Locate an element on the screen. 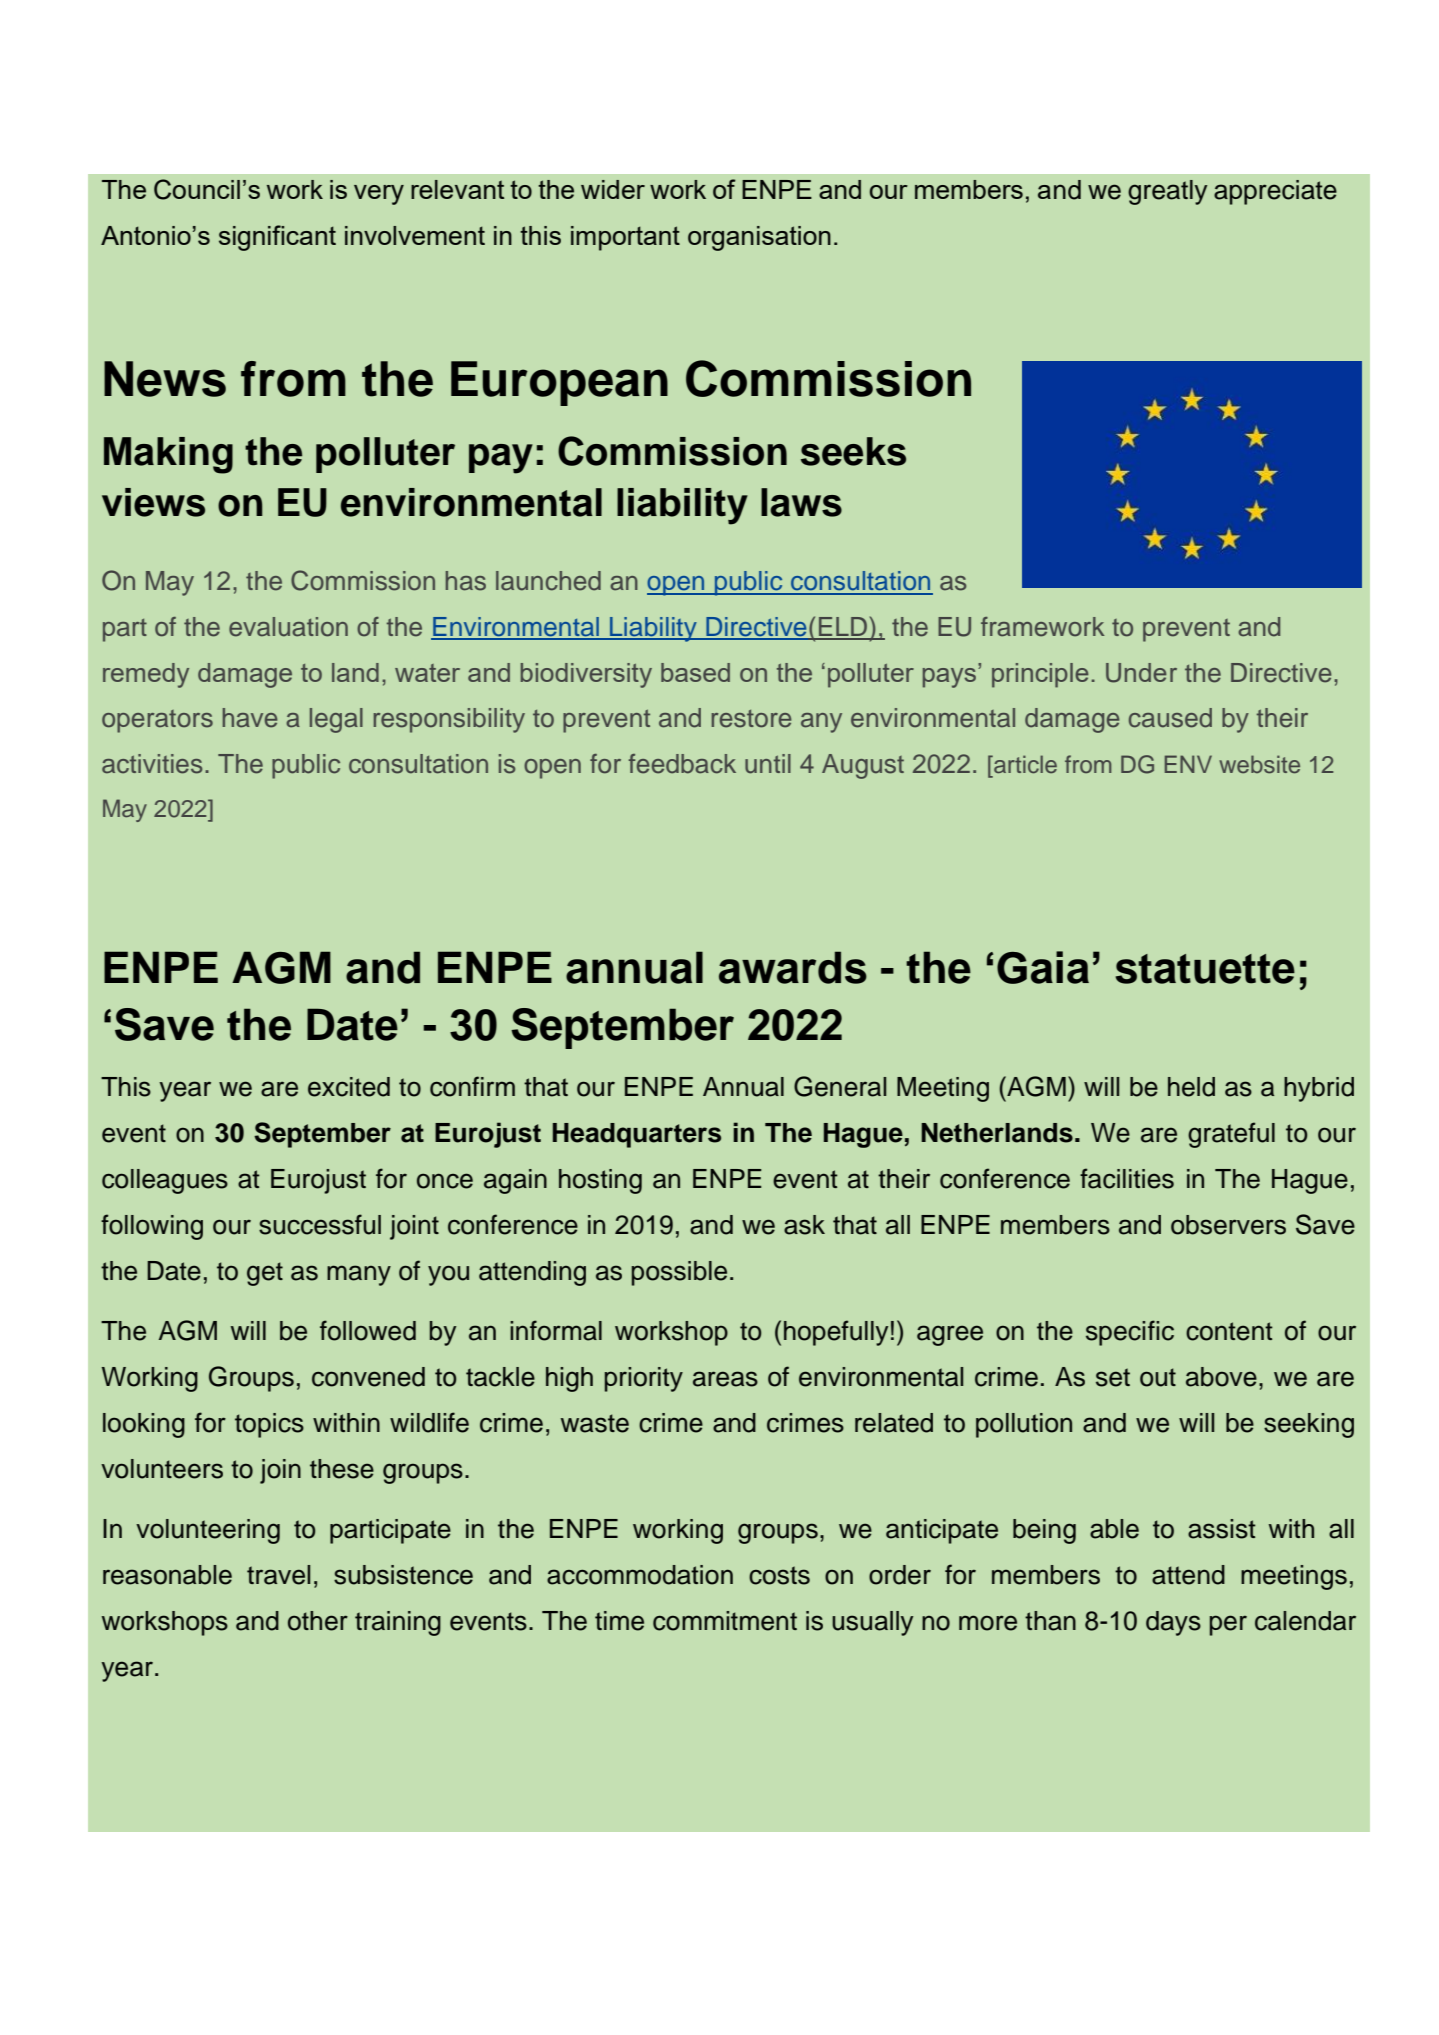  significant is located at coordinates (277, 238).
